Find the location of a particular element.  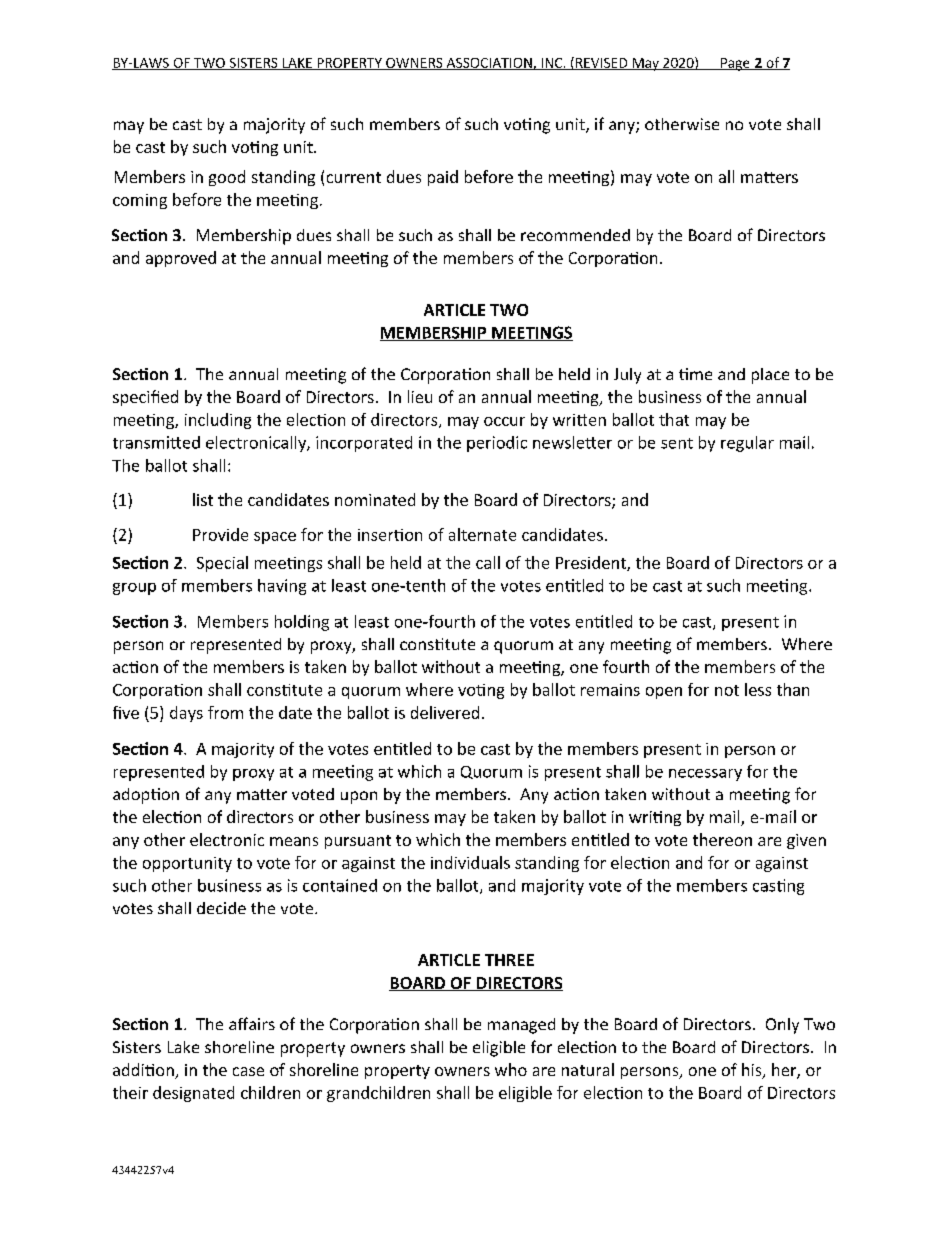

Special is located at coordinates (222, 564).
